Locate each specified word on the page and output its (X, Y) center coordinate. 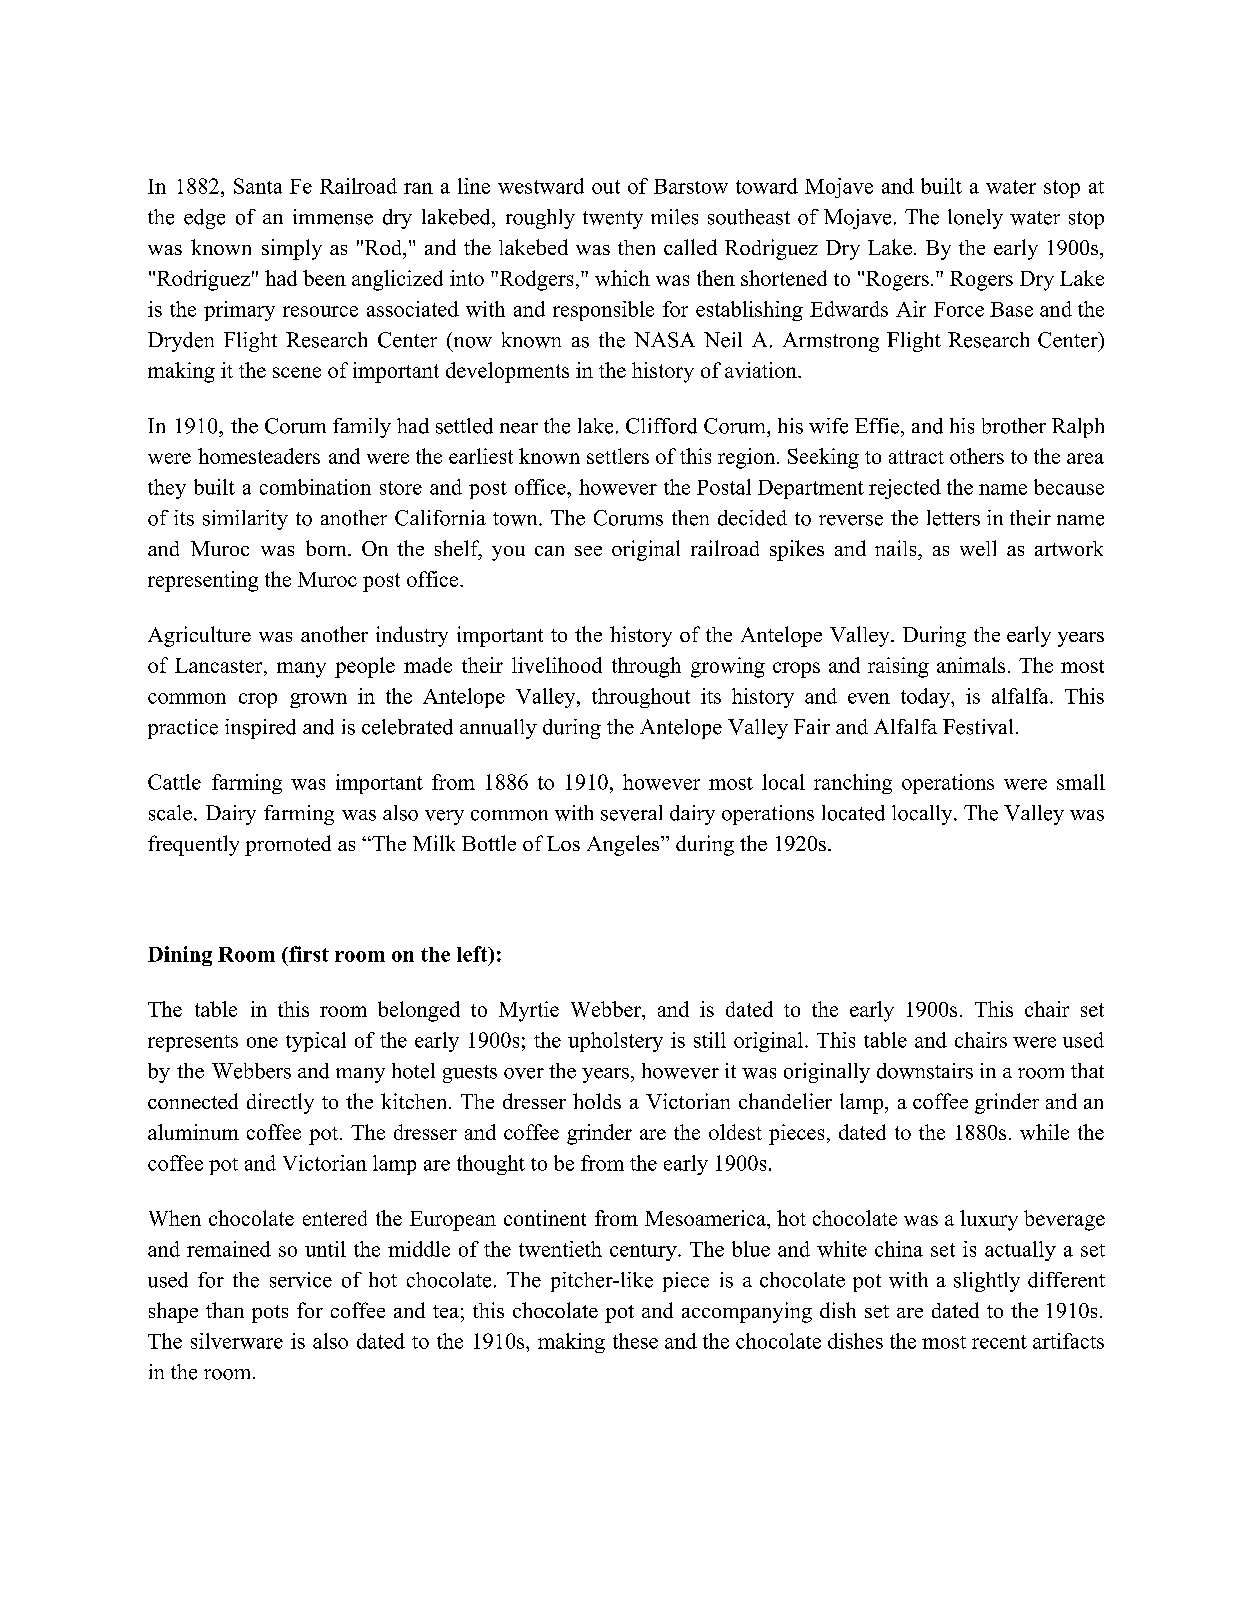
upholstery (615, 1042)
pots (270, 1314)
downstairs (925, 1071)
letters (953, 518)
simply (292, 249)
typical (316, 1042)
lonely (975, 219)
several (631, 813)
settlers (618, 456)
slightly (987, 1282)
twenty (613, 220)
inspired (260, 729)
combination (315, 487)
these (635, 1341)
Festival (978, 727)
